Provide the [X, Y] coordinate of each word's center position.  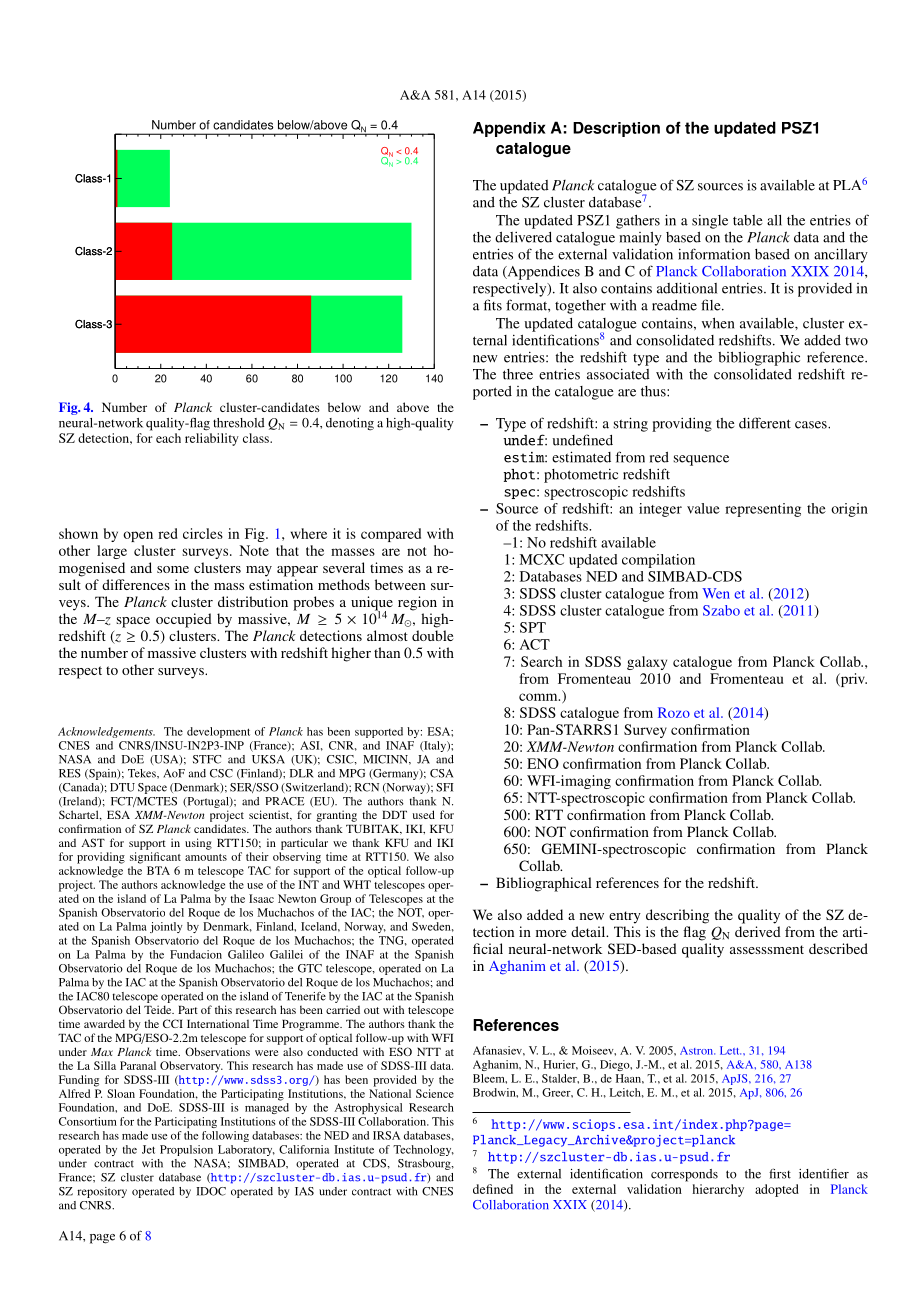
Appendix [509, 129]
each [168, 438]
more [551, 933]
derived [758, 931]
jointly [166, 927]
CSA [441, 773]
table [748, 220]
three [518, 374]
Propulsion [186, 1150]
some [173, 569]
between [400, 584]
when [718, 323]
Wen [716, 593]
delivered [523, 237]
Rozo [674, 712]
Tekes [143, 773]
